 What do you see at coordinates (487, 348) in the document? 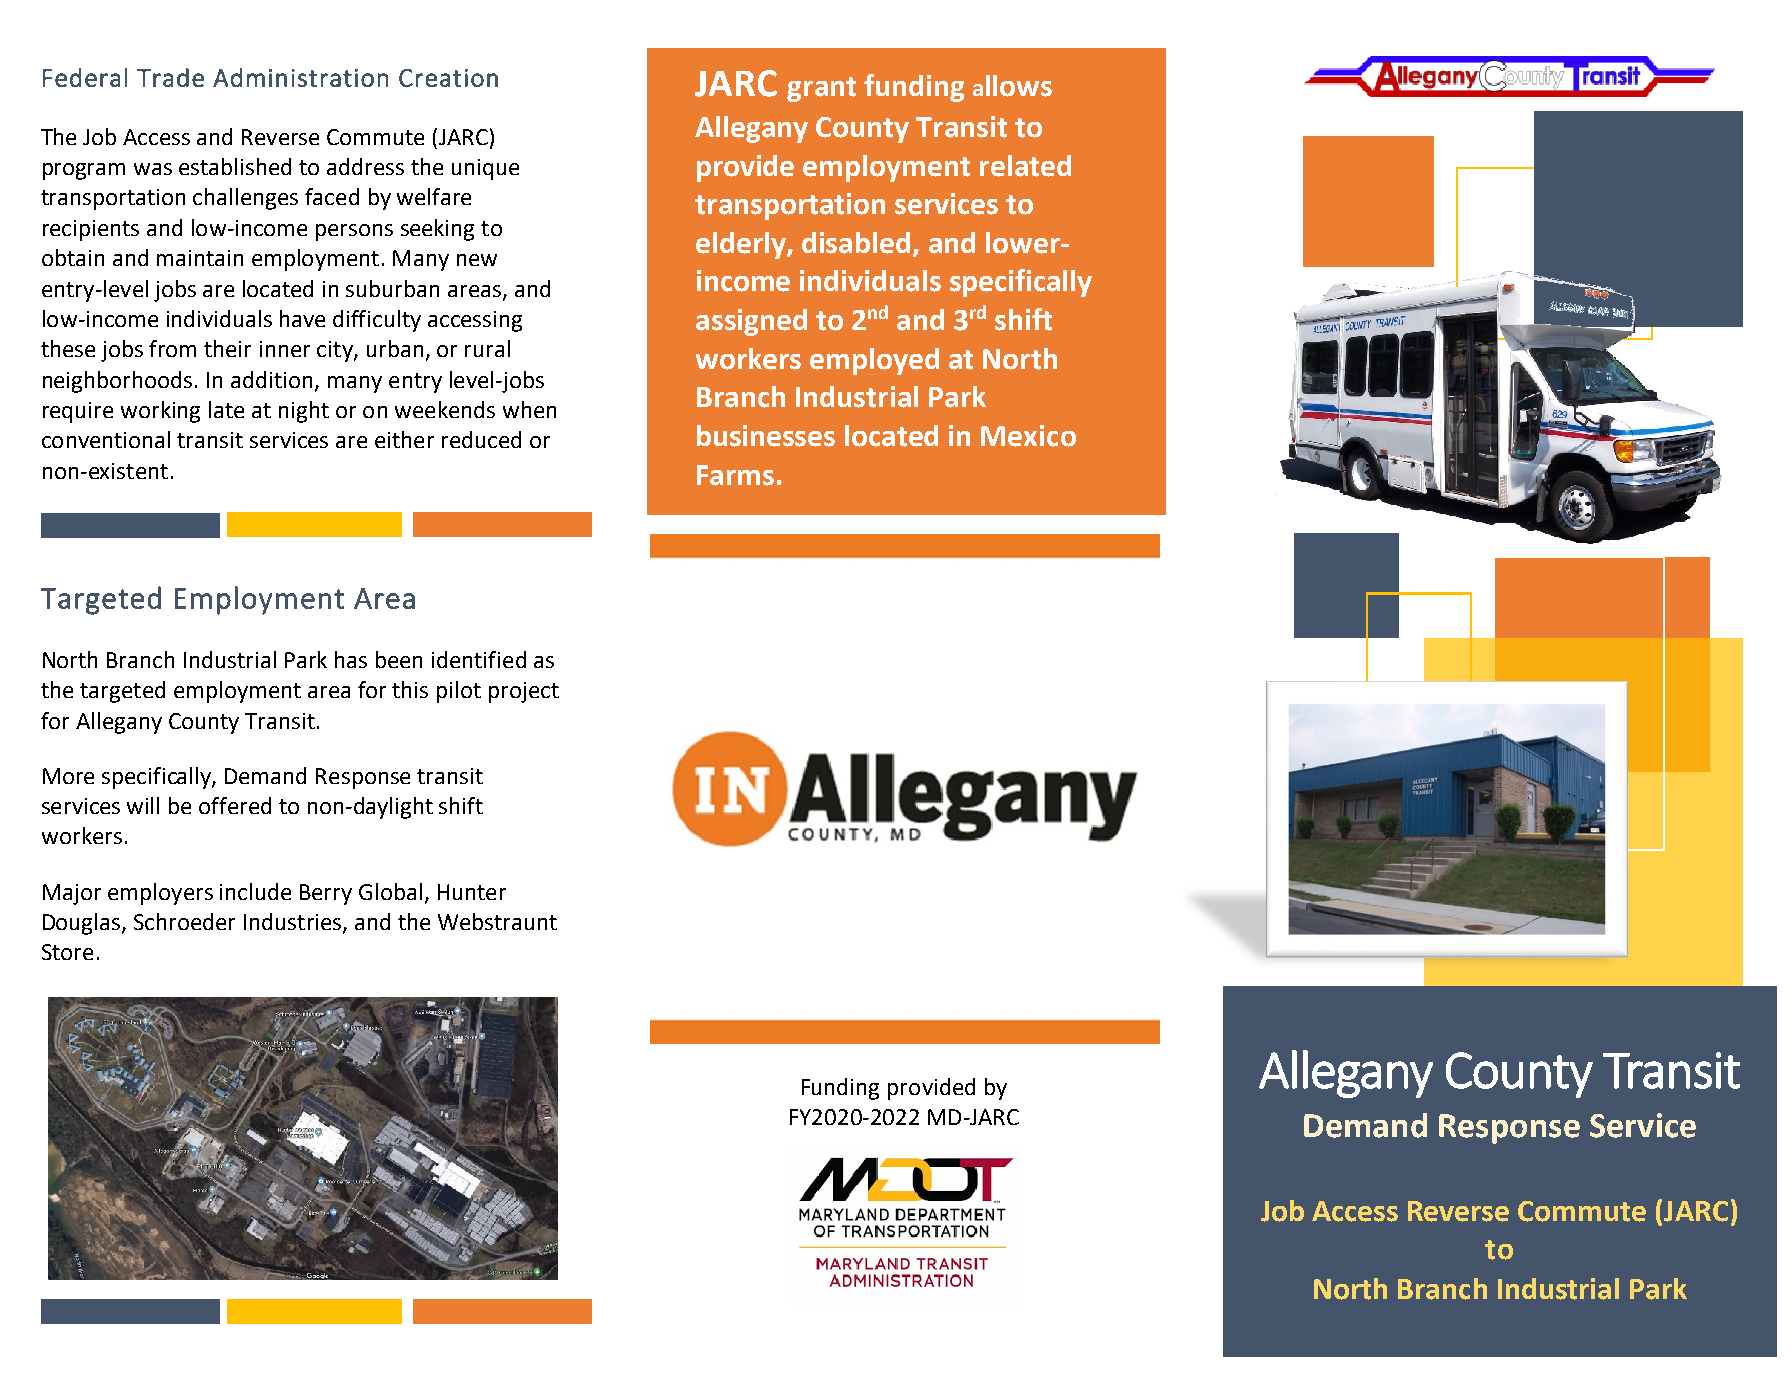
I see `rural` at bounding box center [487, 348].
